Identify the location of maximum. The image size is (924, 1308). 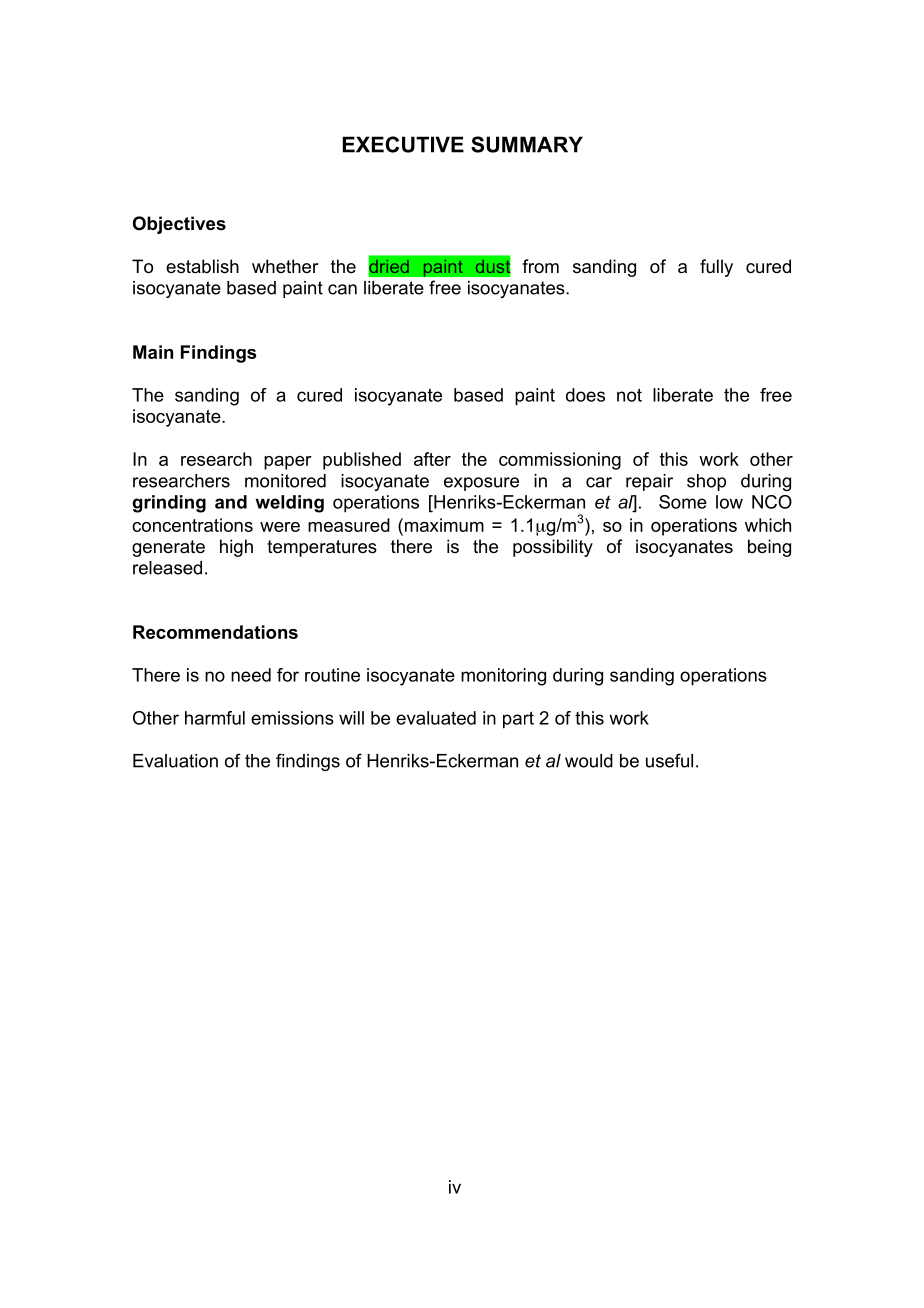
(443, 525).
